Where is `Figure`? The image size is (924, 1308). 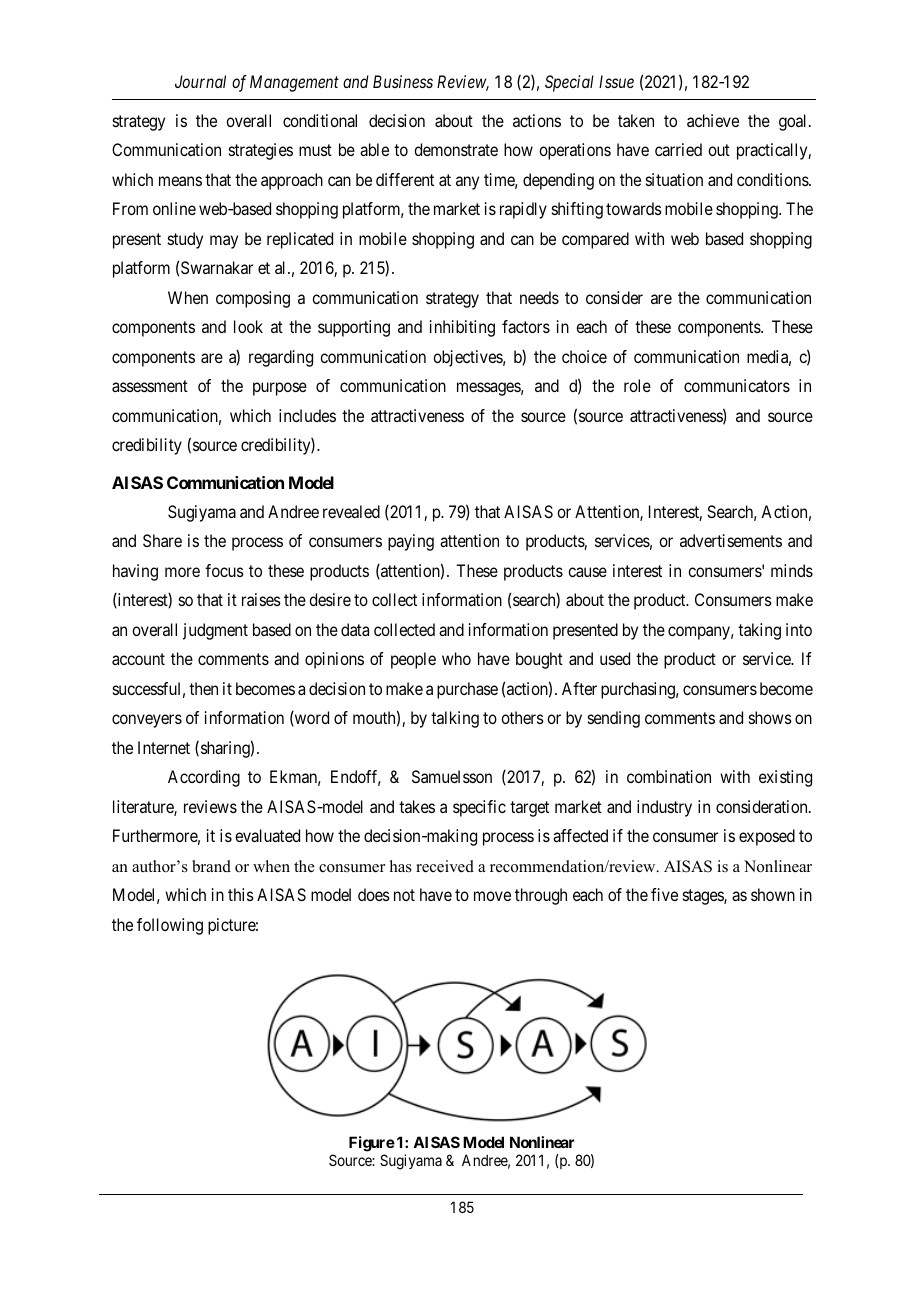
Figure is located at coordinates (372, 1144).
